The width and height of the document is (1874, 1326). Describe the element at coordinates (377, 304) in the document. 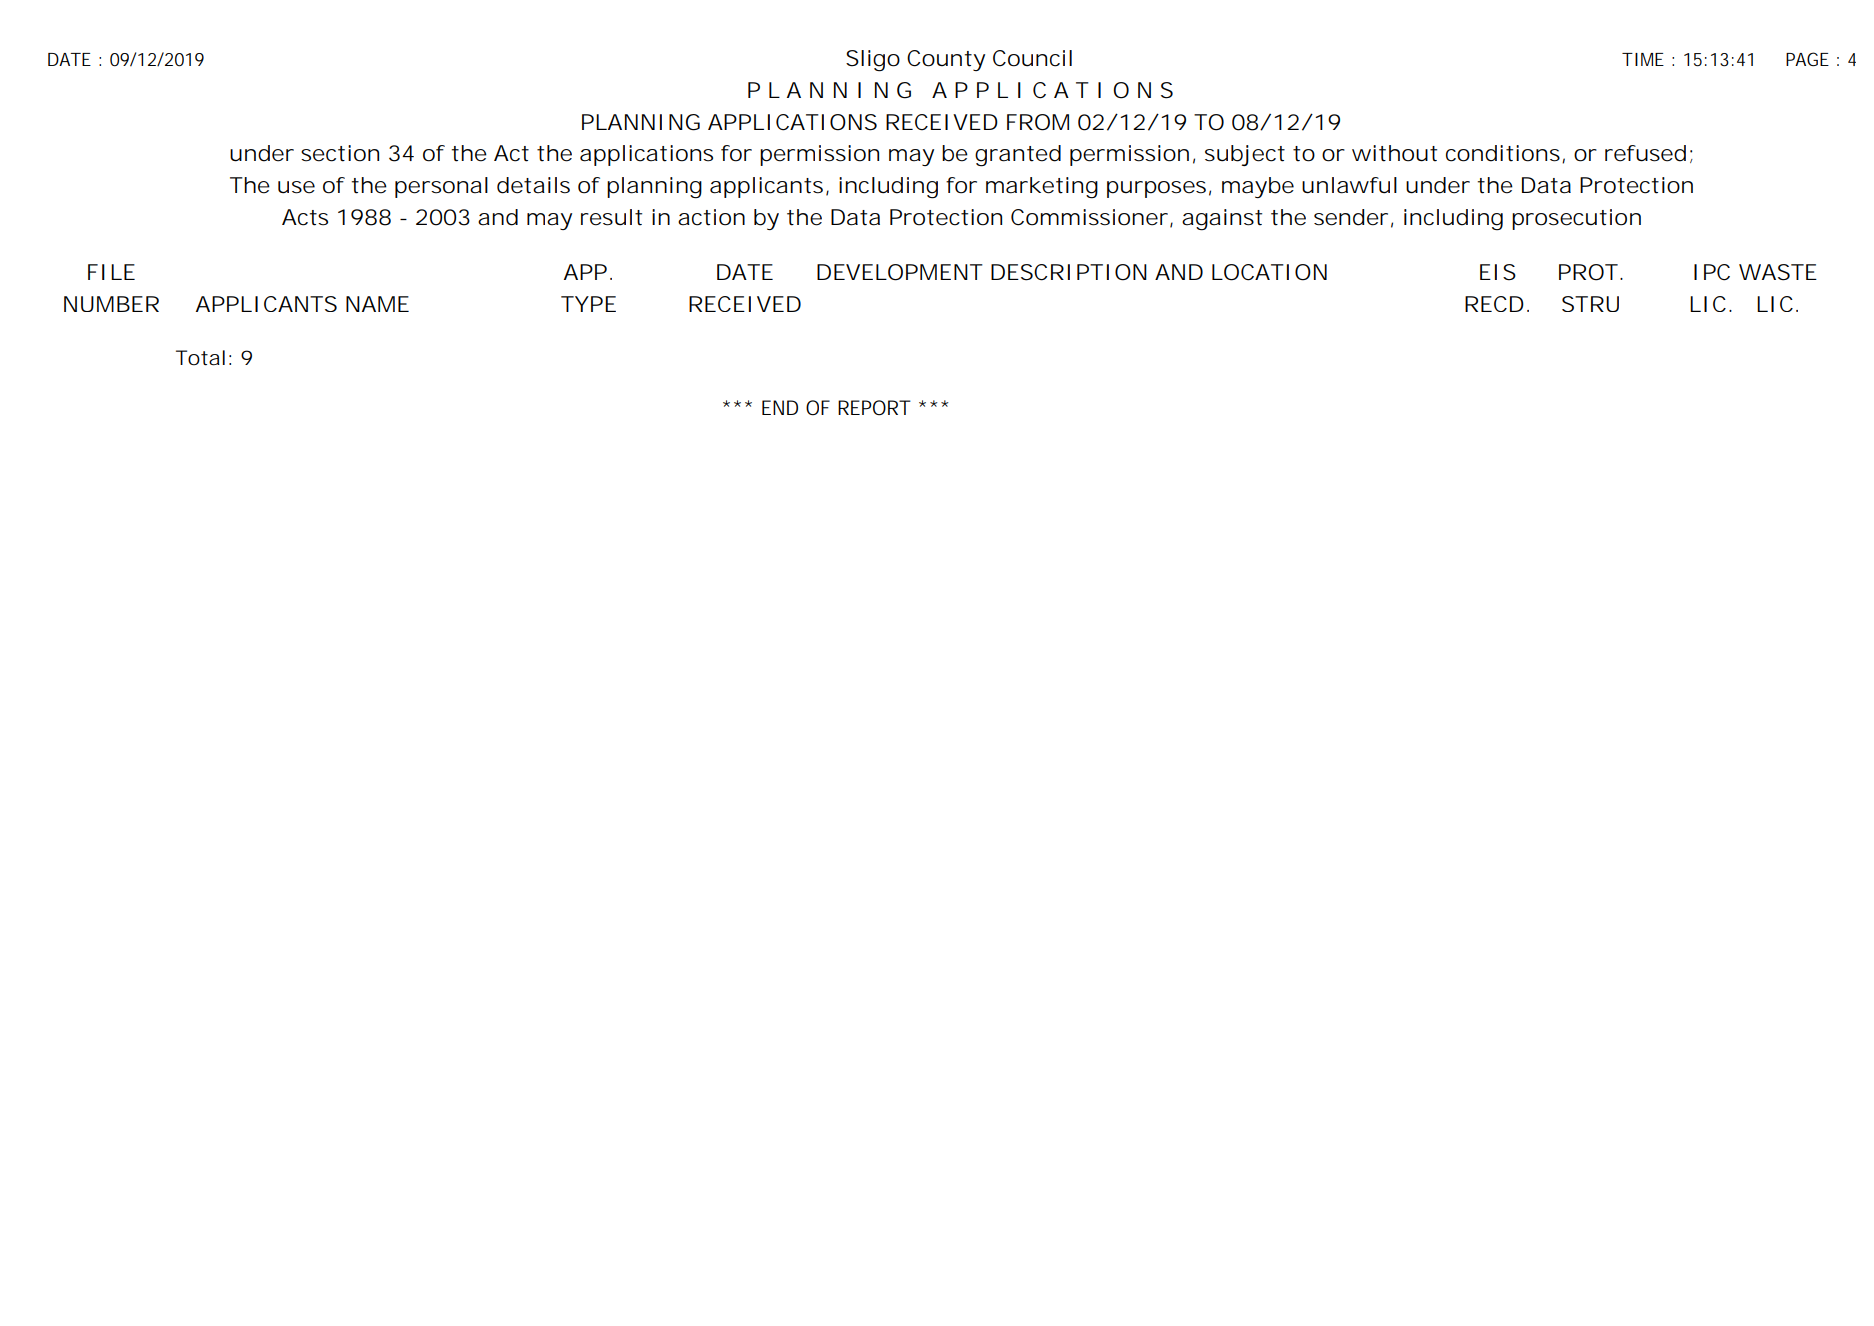

I see `NAME` at that location.
